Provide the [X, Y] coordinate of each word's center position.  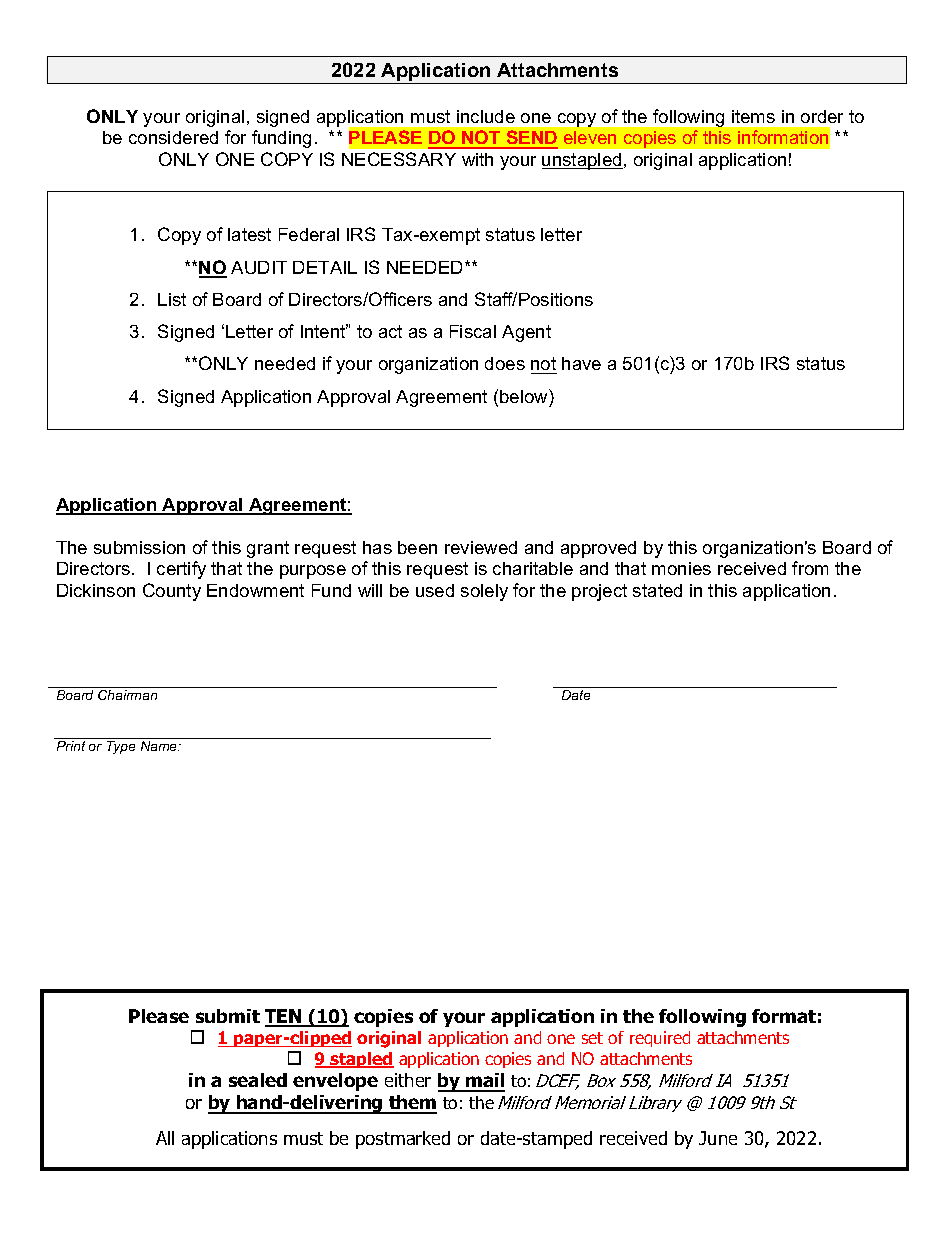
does [505, 363]
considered [173, 137]
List [172, 299]
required [660, 1039]
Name [160, 746]
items [753, 116]
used [435, 590]
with [477, 159]
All [165, 1138]
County [172, 592]
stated [657, 590]
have [581, 363]
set [592, 1038]
